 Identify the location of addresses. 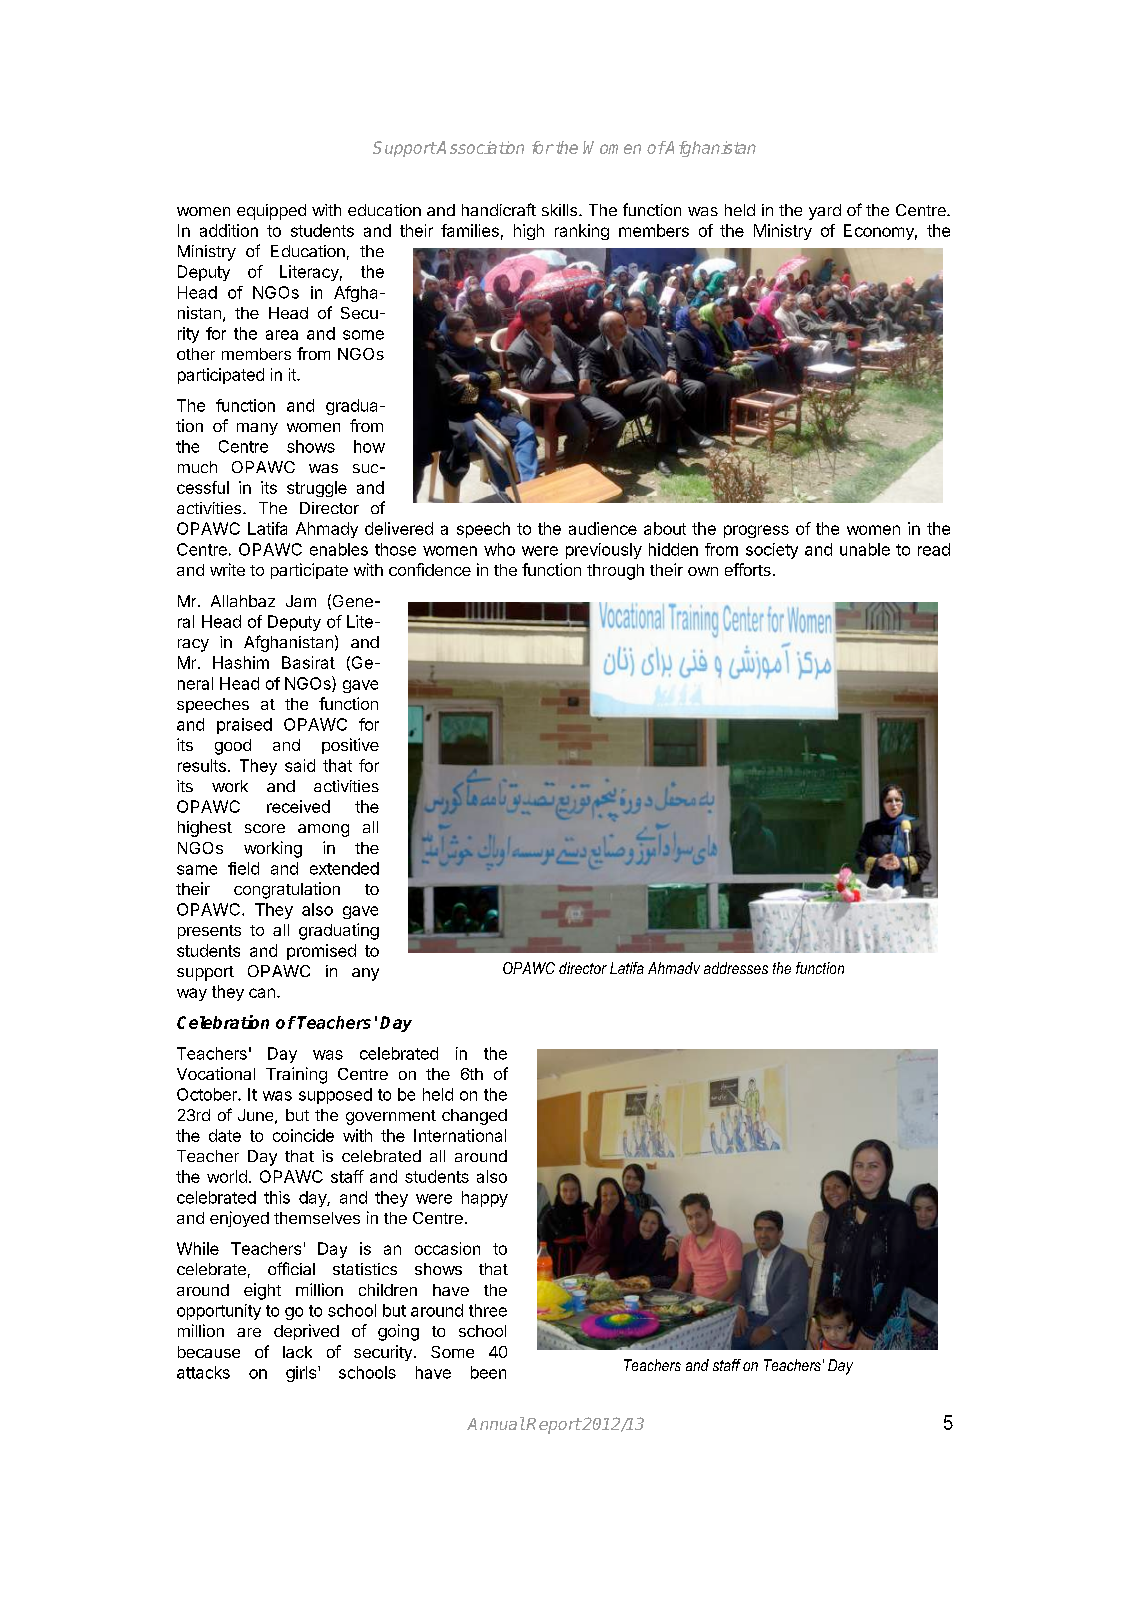
(736, 968).
